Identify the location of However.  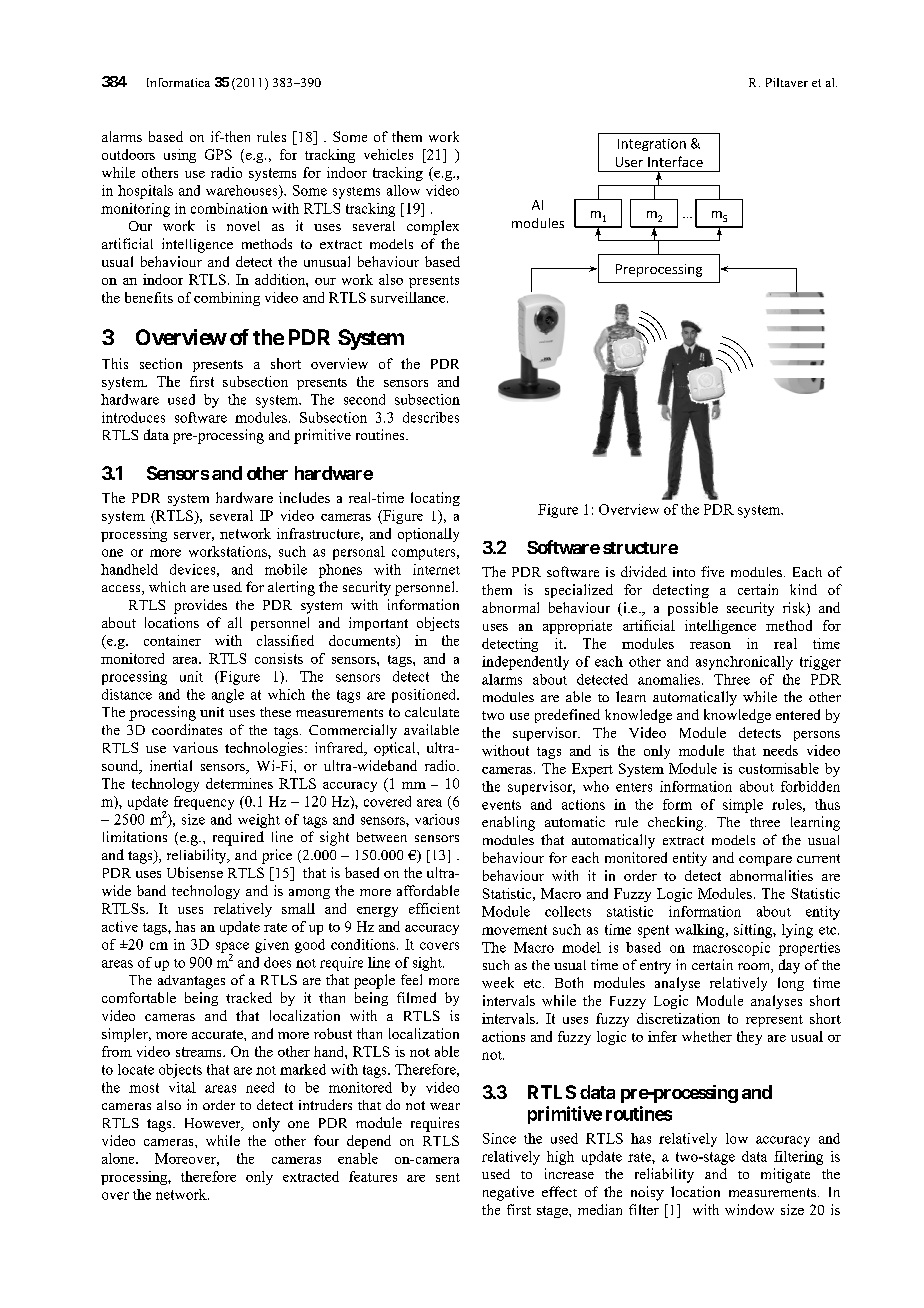
(214, 1124).
